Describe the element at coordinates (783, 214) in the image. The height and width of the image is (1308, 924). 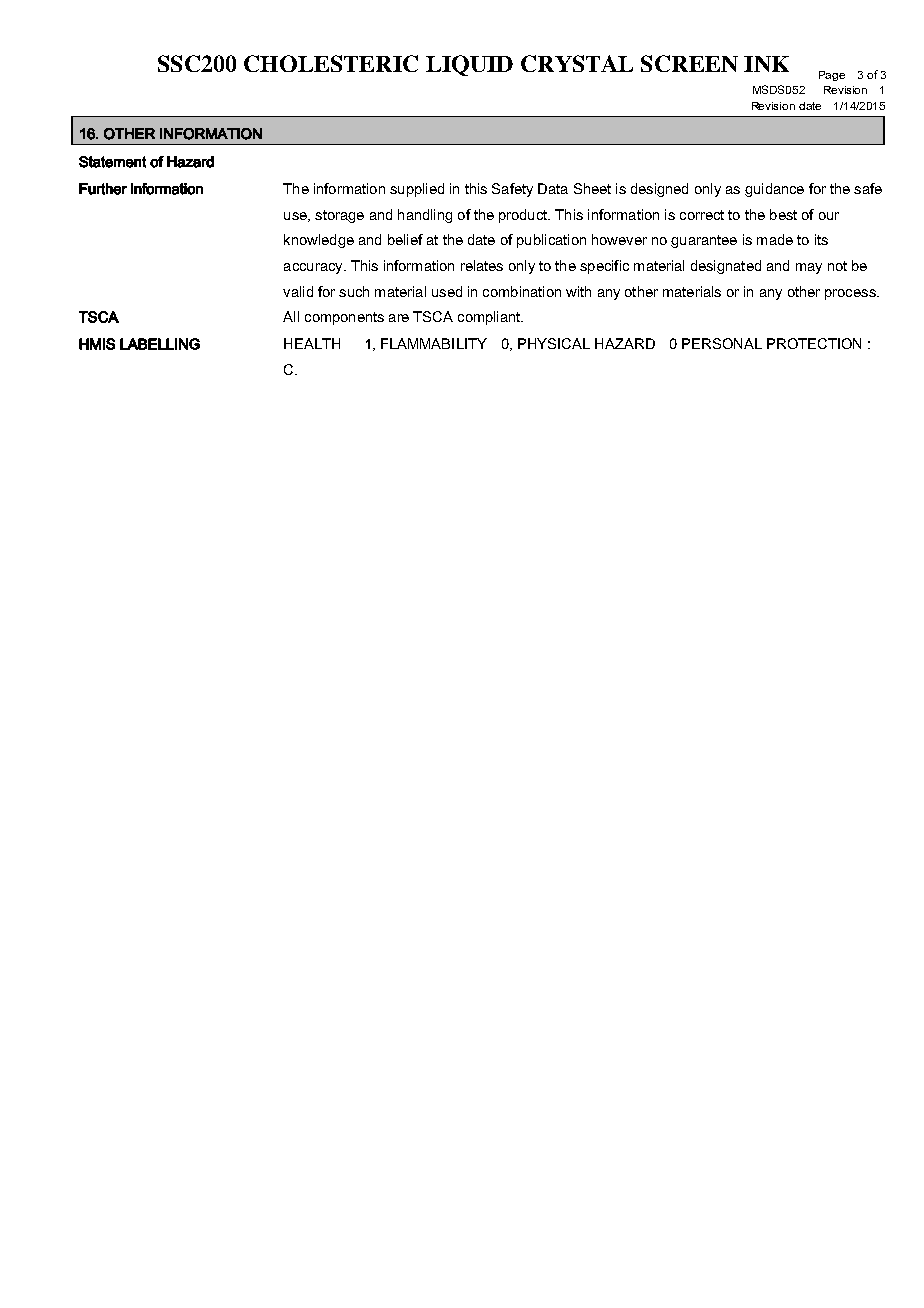
I see `best` at that location.
